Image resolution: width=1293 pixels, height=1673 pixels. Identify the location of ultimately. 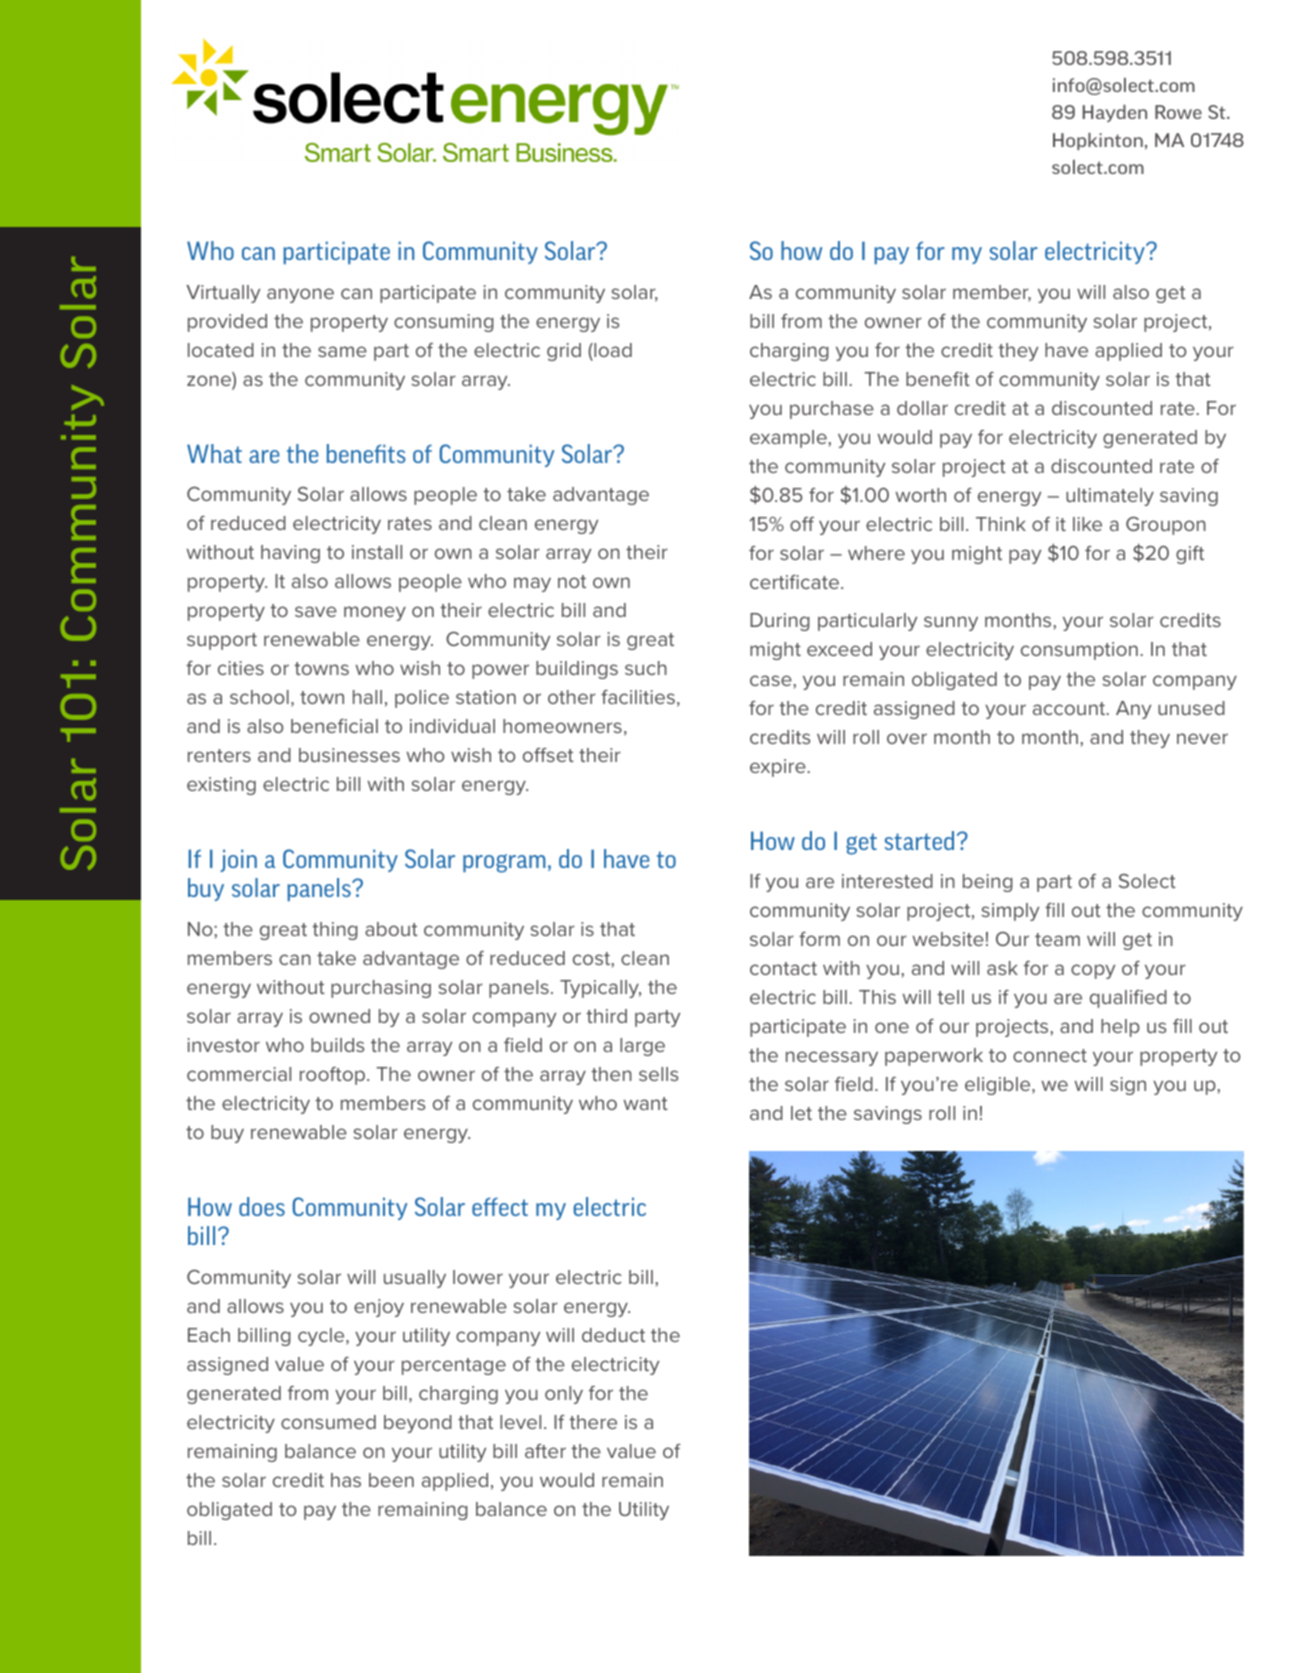
(1110, 497).
